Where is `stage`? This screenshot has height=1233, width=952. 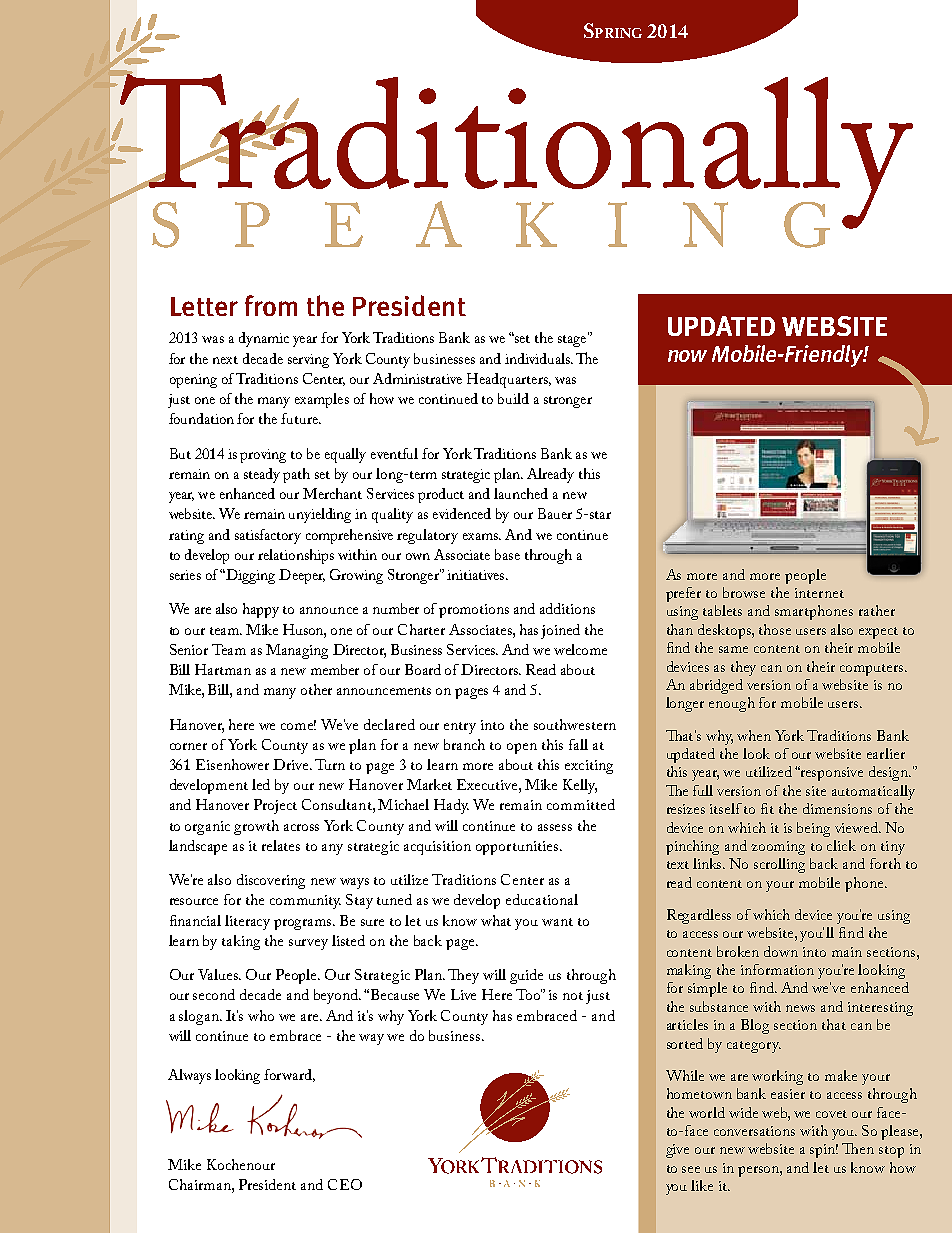 stage is located at coordinates (573, 340).
